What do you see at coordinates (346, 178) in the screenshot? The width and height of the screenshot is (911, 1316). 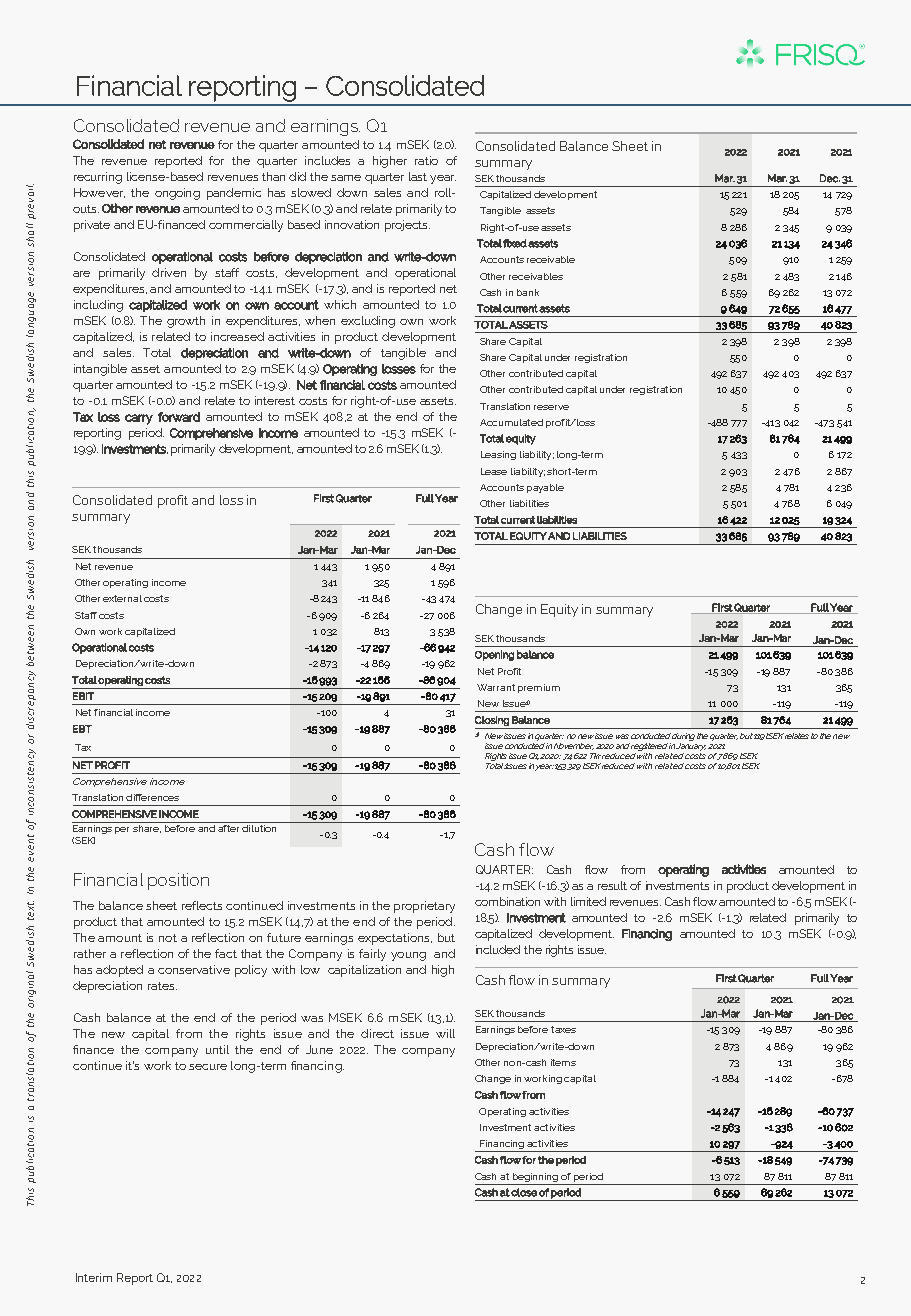 I see `same` at bounding box center [346, 178].
